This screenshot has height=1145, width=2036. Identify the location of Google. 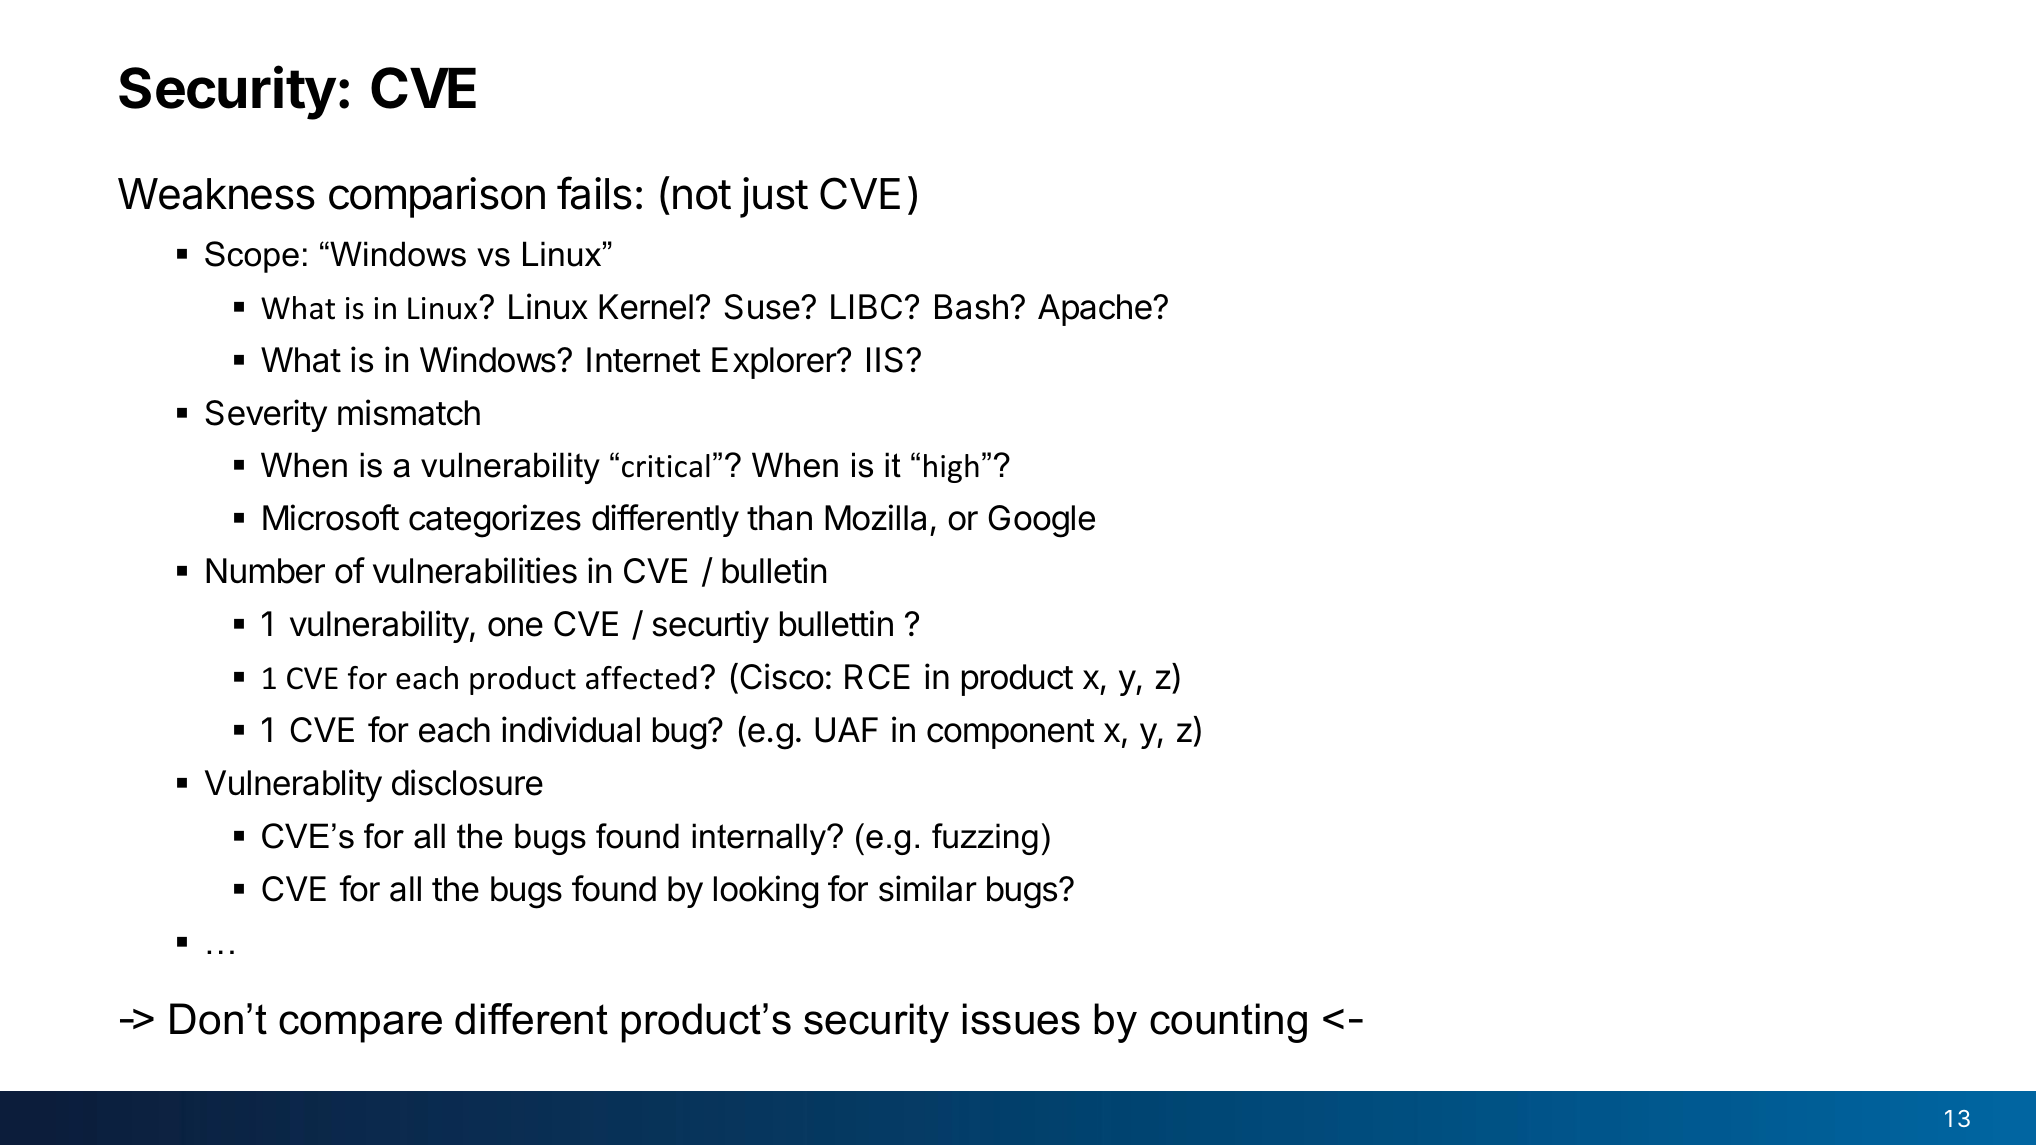
(1041, 521).
